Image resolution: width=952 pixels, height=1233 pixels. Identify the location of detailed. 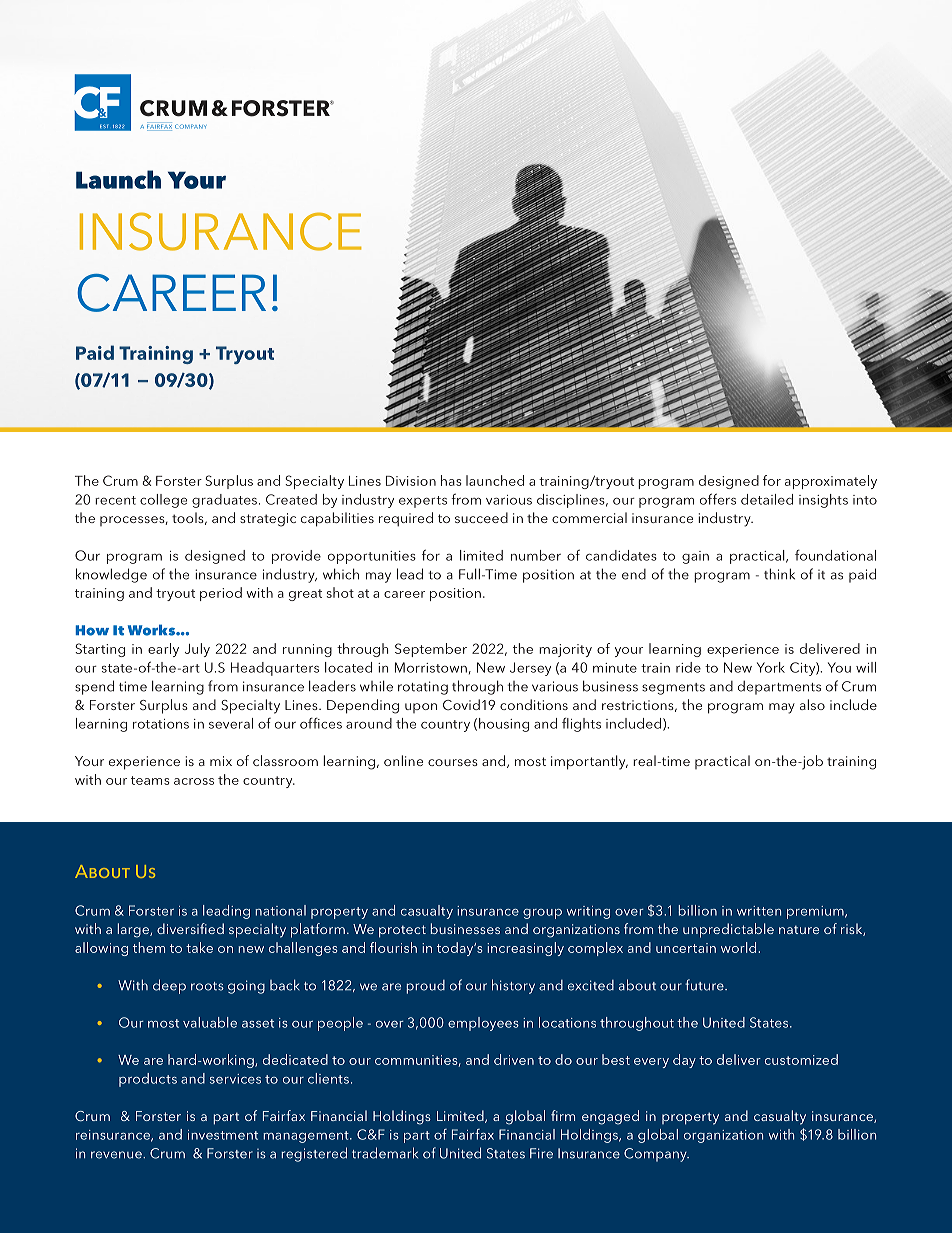
(767, 499).
